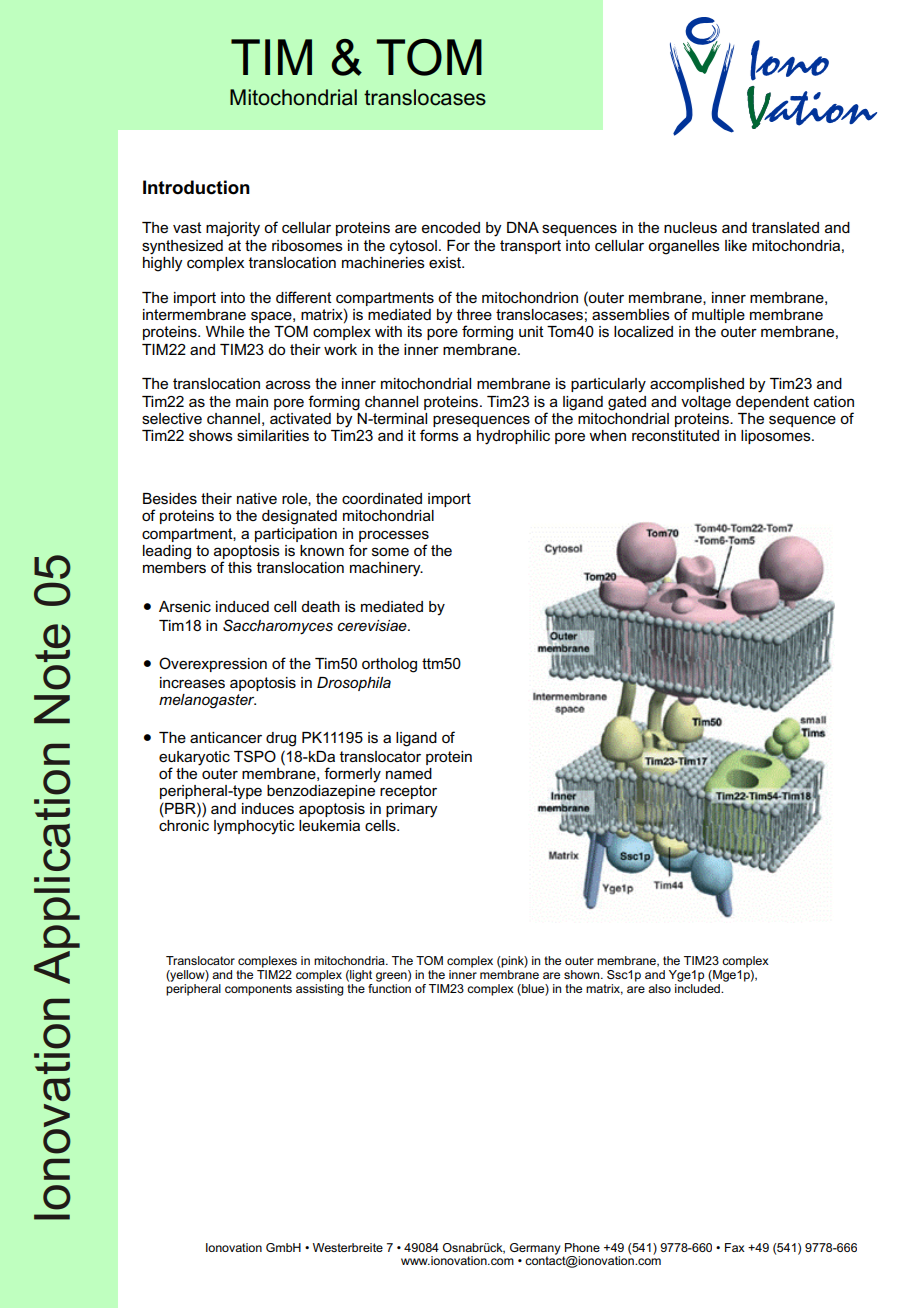 The width and height of the screenshot is (924, 1308). What do you see at coordinates (408, 792) in the screenshot?
I see `receptor` at bounding box center [408, 792].
